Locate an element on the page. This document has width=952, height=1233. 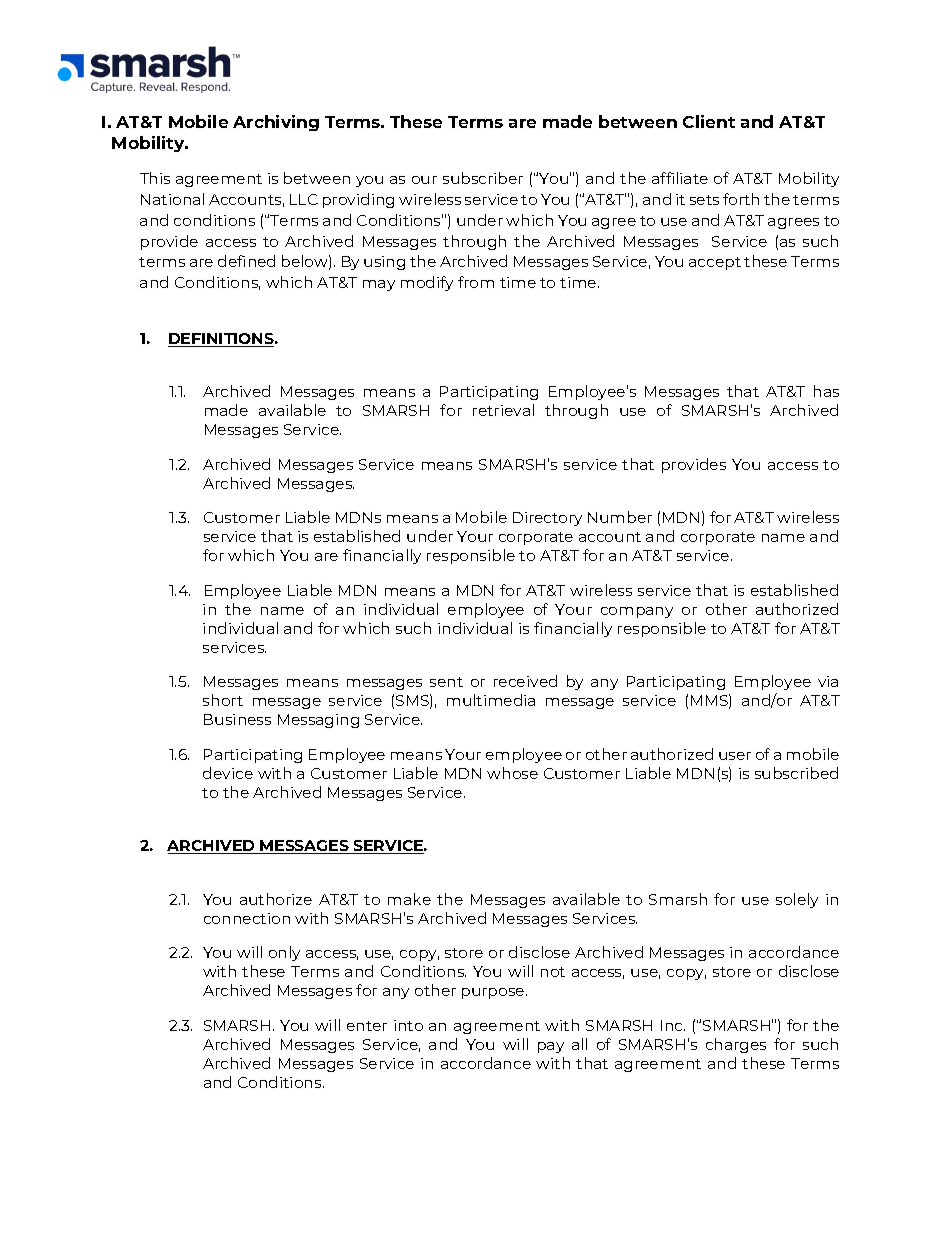
short is located at coordinates (223, 700).
